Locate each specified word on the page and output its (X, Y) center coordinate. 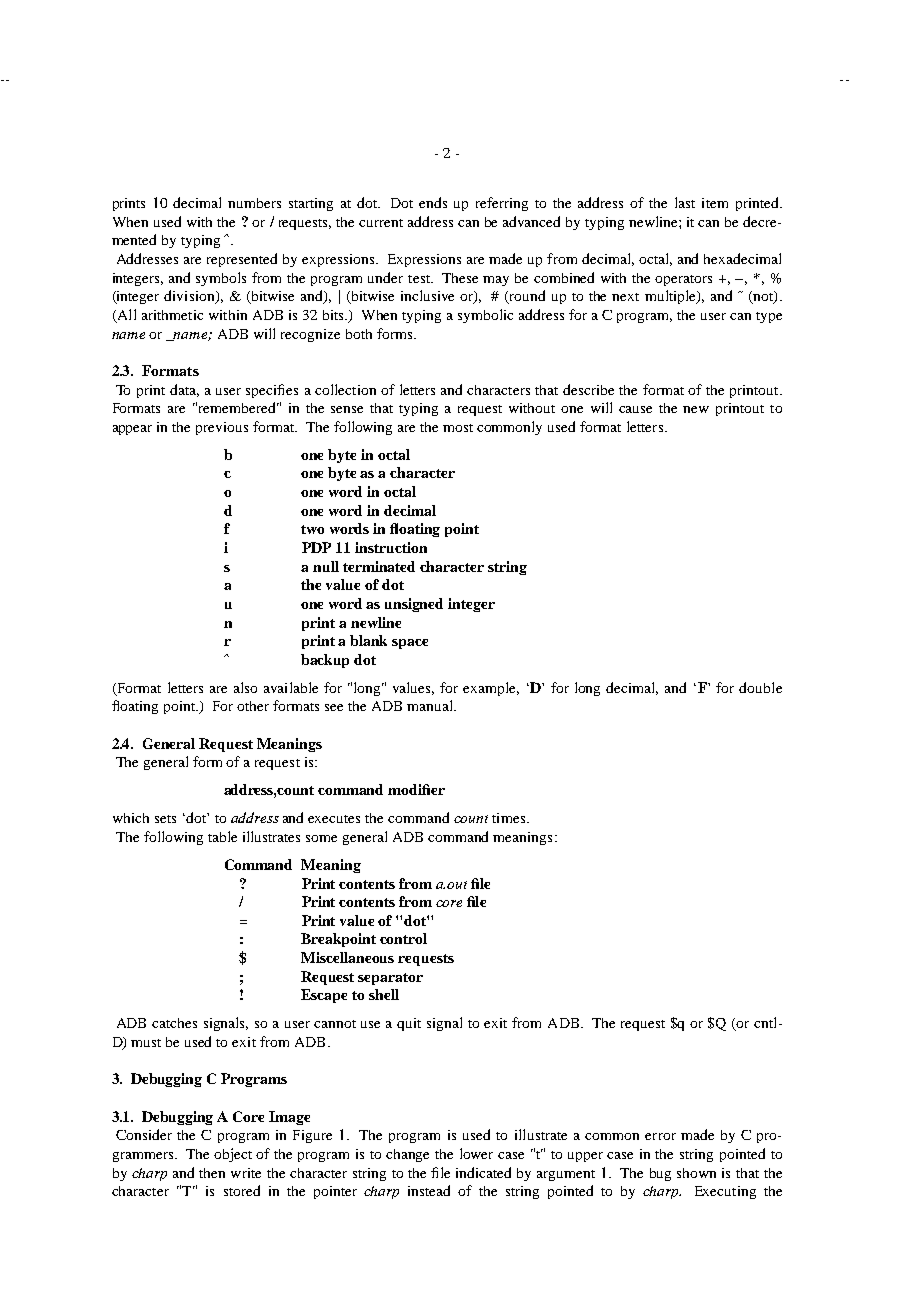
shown (696, 1173)
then (212, 1173)
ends (433, 202)
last (685, 202)
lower (476, 1153)
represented (242, 260)
